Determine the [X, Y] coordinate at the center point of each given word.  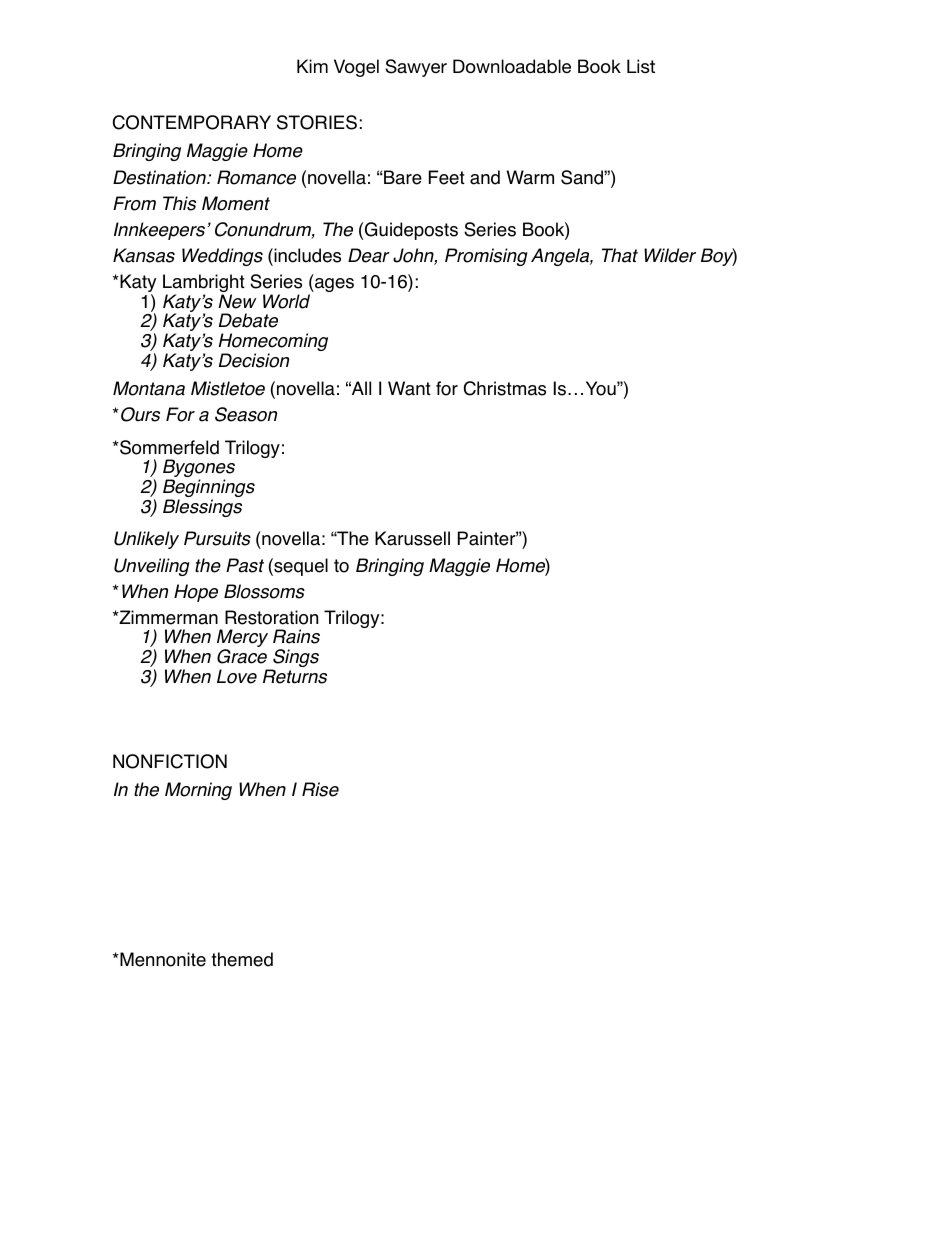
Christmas [505, 388]
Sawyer [416, 68]
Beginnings [209, 489]
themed [242, 959]
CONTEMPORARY [192, 122]
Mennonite [162, 959]
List [641, 66]
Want [409, 388]
